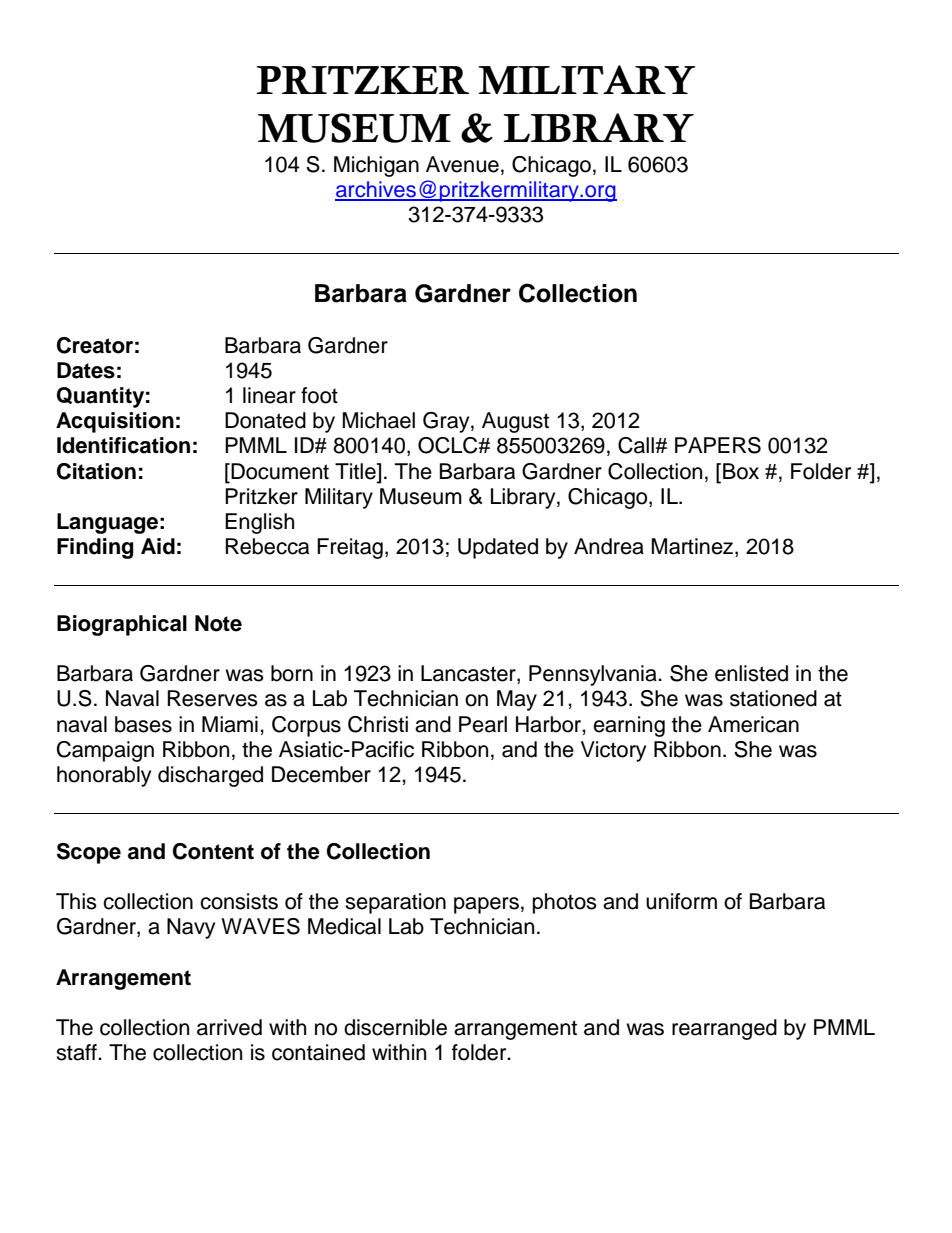 This screenshot has height=1233, width=952. What do you see at coordinates (395, 1027) in the screenshot?
I see `discernible` at bounding box center [395, 1027].
